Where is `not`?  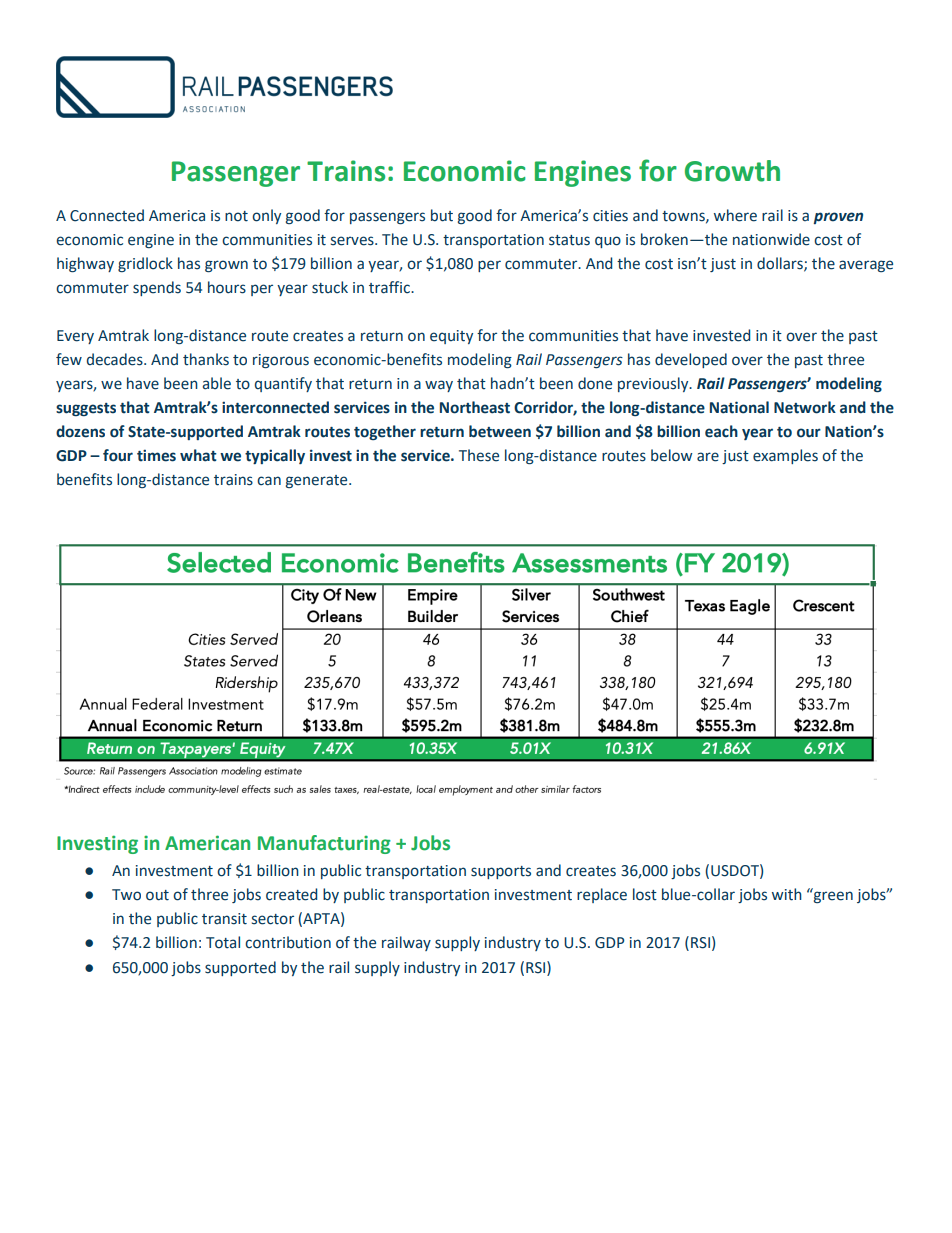
not is located at coordinates (236, 216).
